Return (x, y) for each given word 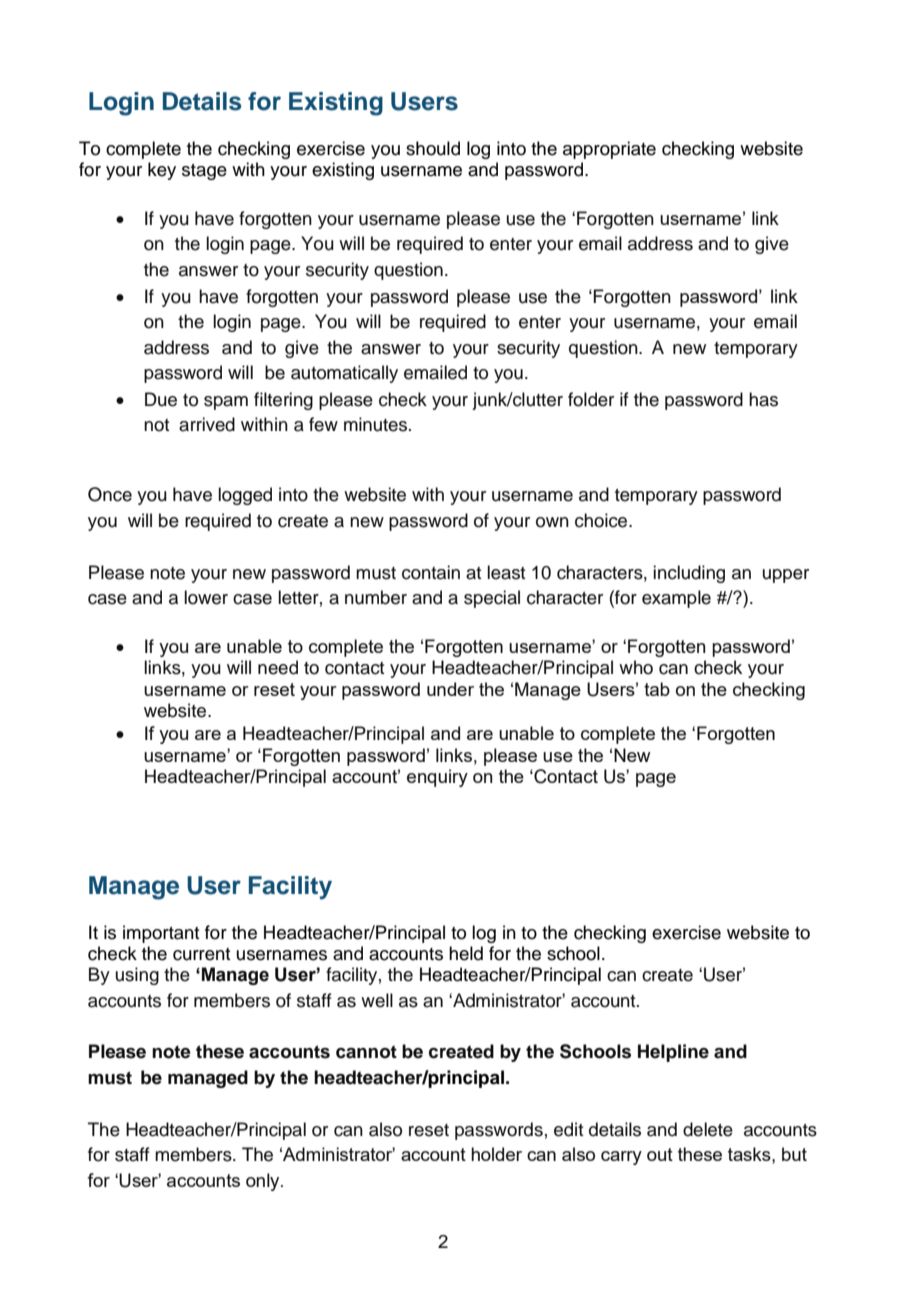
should (433, 148)
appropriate (609, 150)
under (450, 689)
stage (204, 172)
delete (708, 1129)
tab (657, 689)
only (264, 1182)
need (278, 667)
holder (496, 1154)
